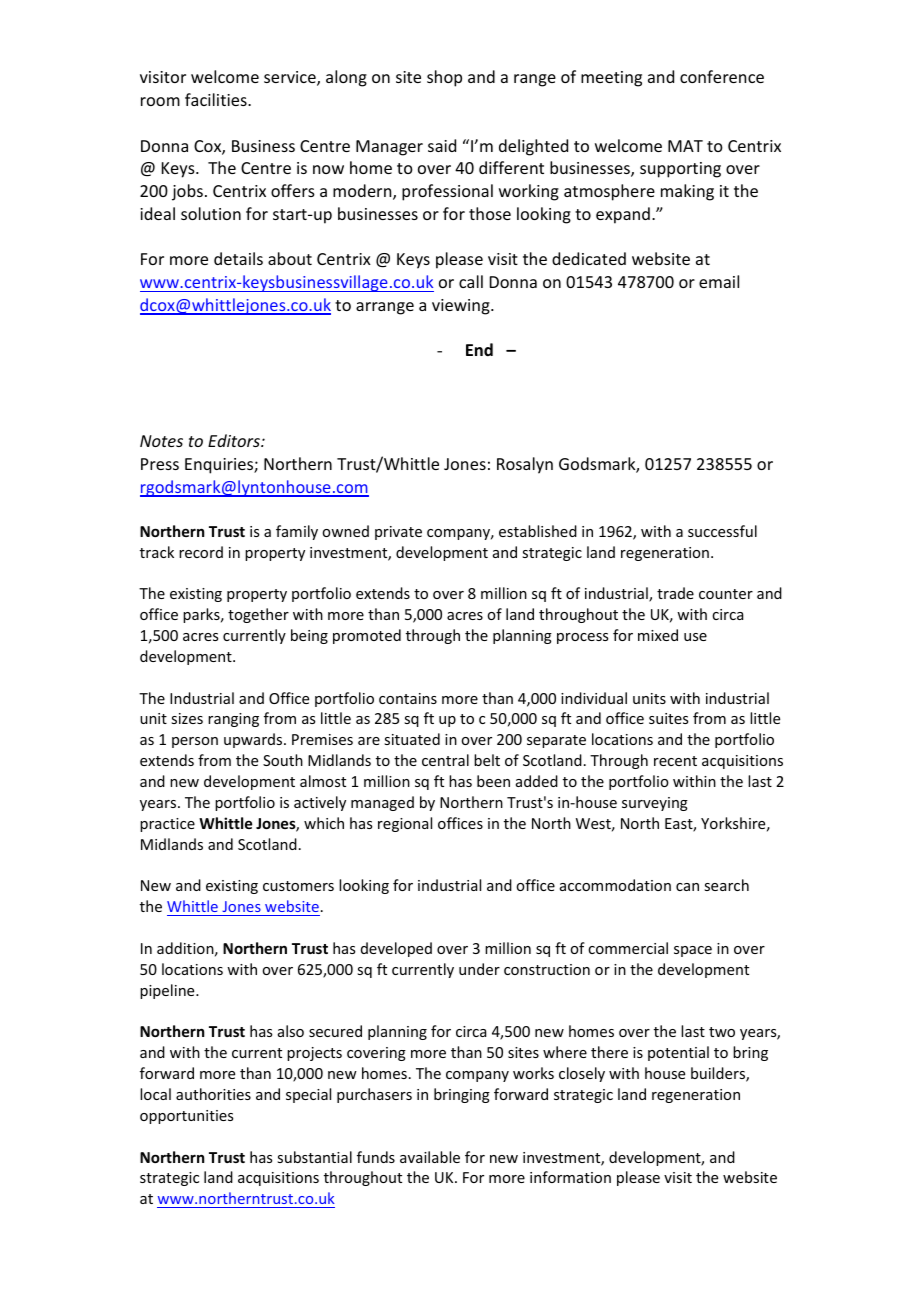  What do you see at coordinates (658, 635) in the image?
I see `mixed` at bounding box center [658, 635].
